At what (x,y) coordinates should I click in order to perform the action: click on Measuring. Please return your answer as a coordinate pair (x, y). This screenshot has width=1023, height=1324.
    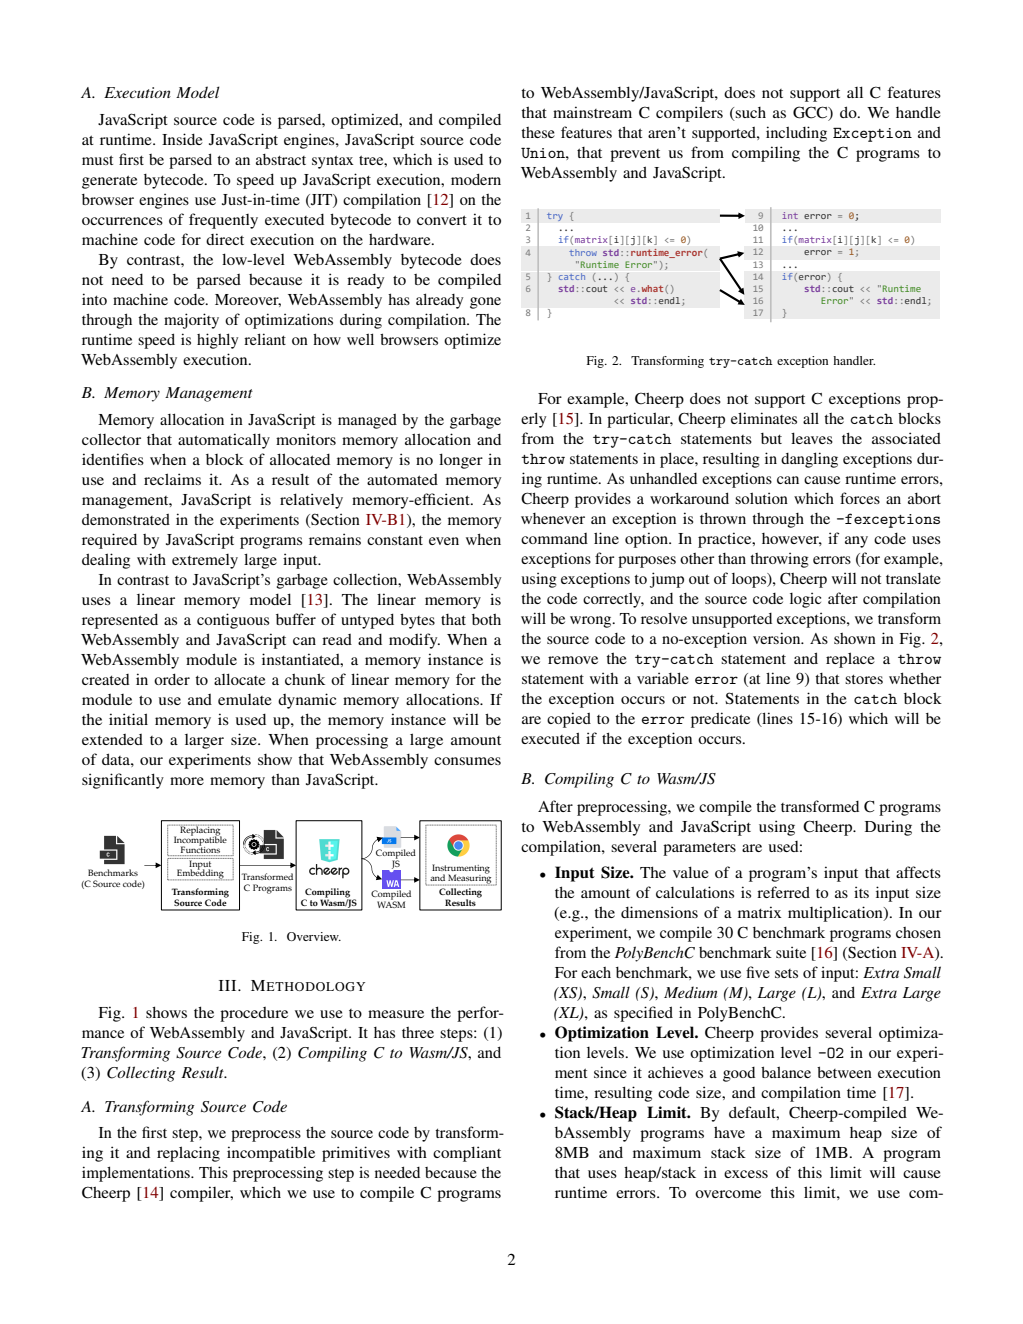
    Looking at the image, I should click on (470, 879).
